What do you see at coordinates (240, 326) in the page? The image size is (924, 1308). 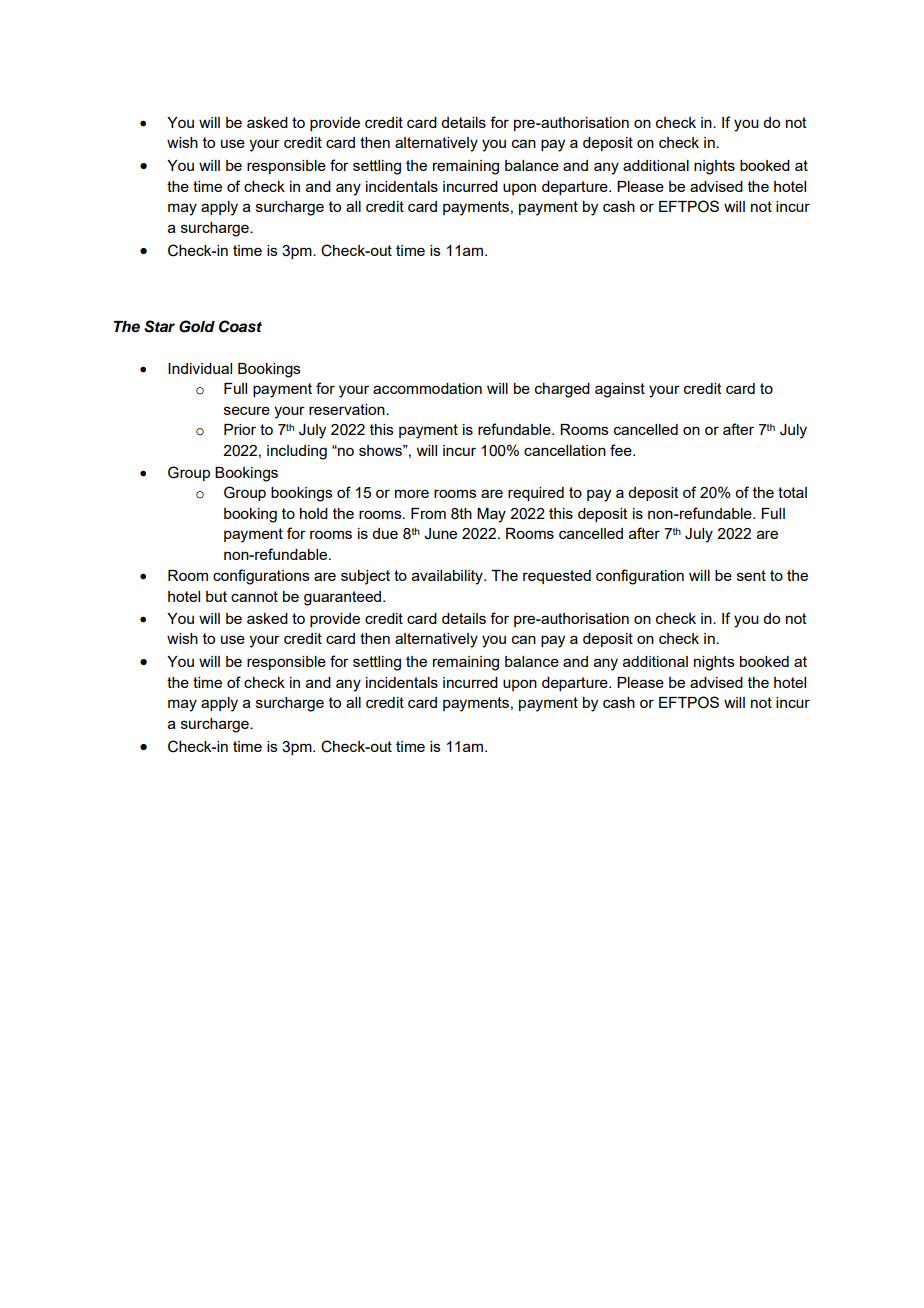 I see `Coast` at bounding box center [240, 326].
